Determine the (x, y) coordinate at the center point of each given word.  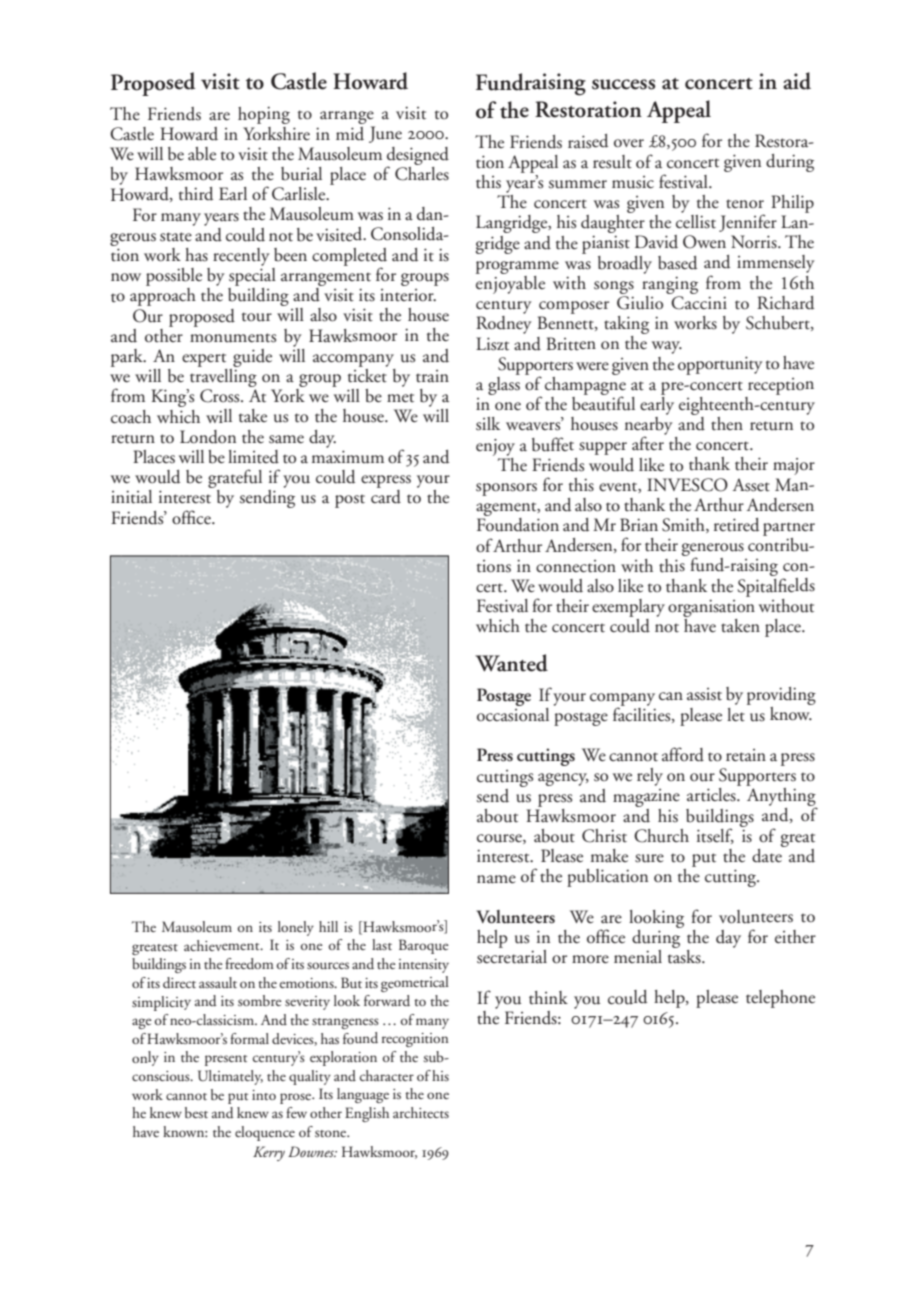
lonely (296, 928)
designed (418, 157)
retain (746, 755)
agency (563, 779)
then (727, 424)
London (208, 437)
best (196, 1112)
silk (488, 424)
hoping (264, 115)
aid (797, 81)
